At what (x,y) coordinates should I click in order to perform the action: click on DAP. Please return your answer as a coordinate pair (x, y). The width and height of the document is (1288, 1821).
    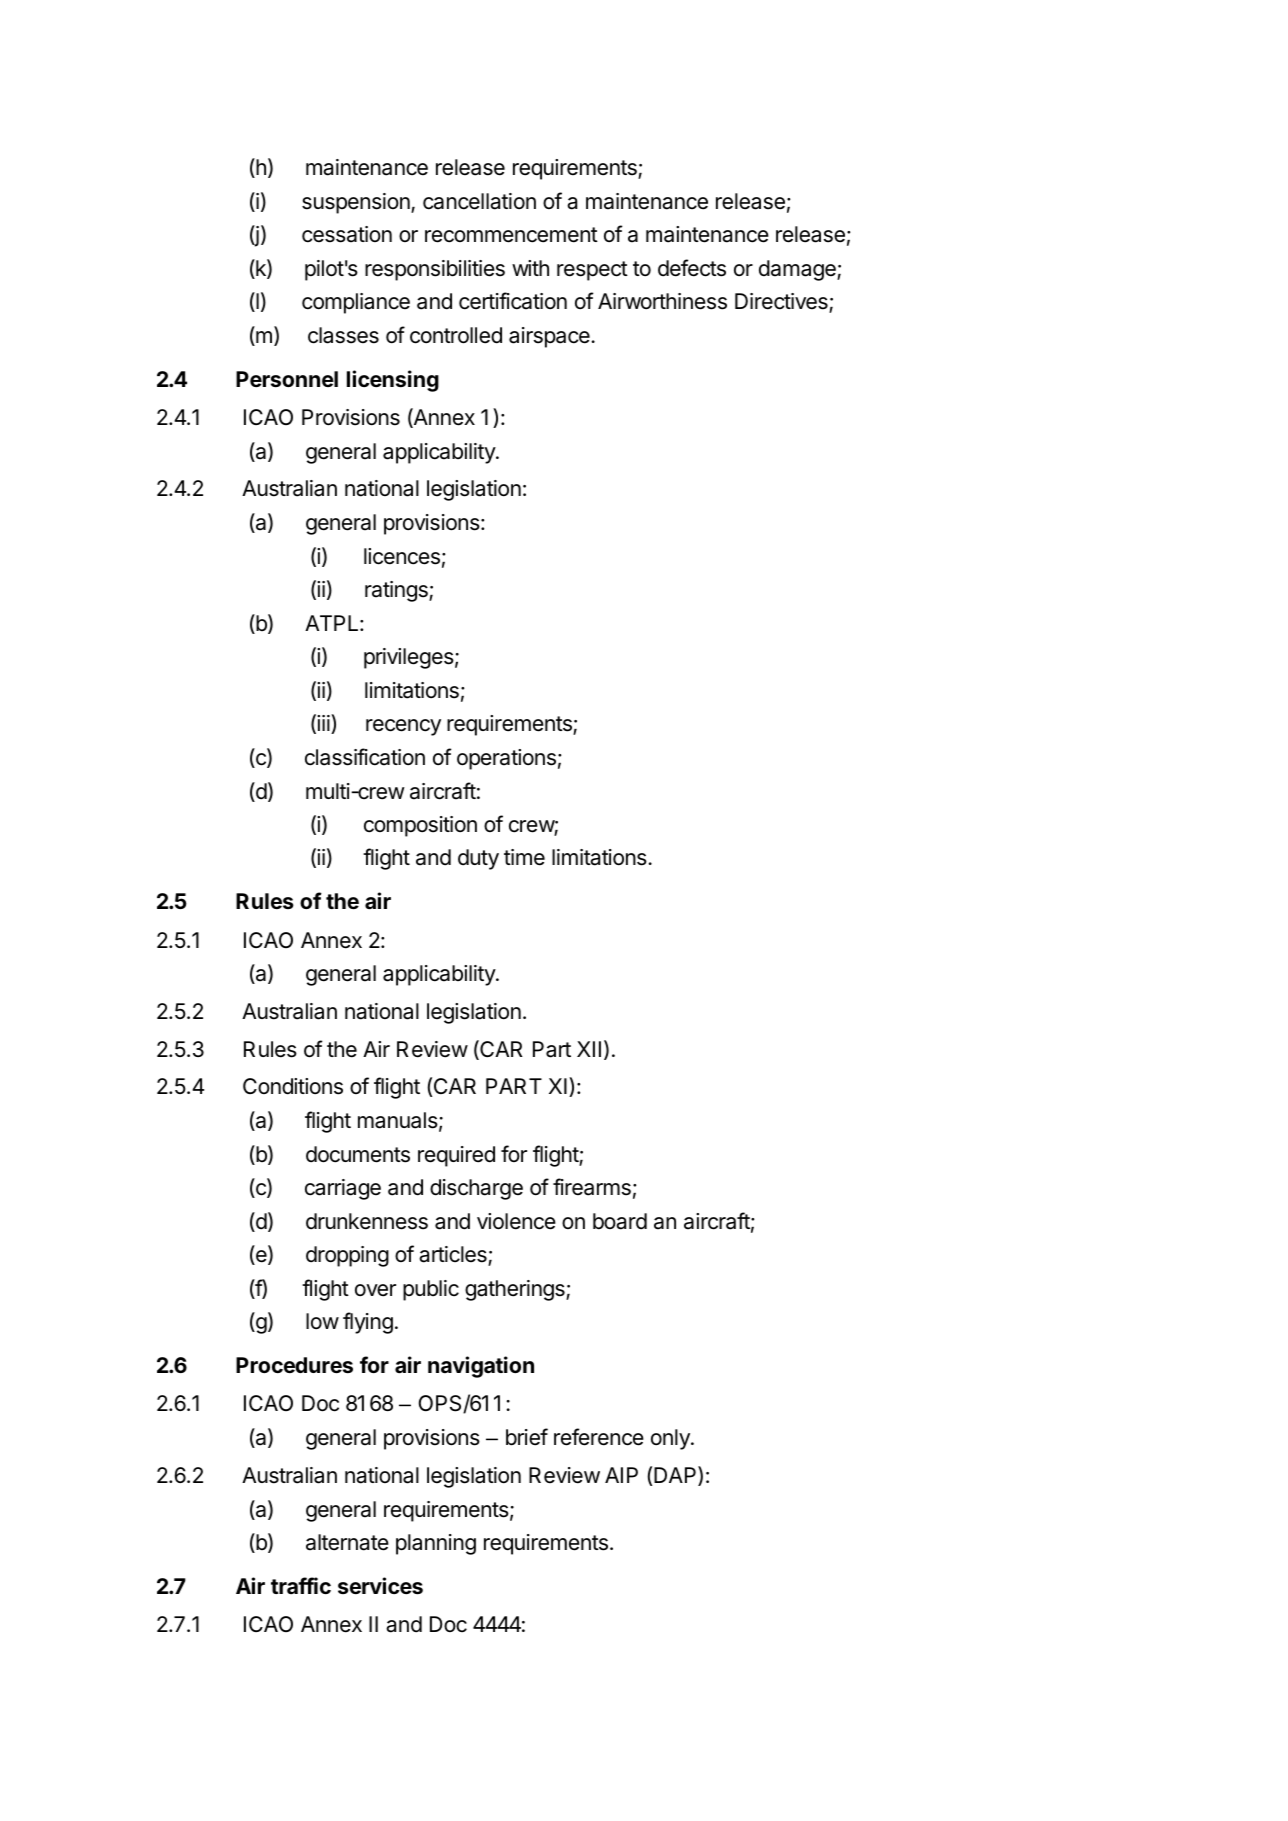
    Looking at the image, I should click on (676, 1476).
